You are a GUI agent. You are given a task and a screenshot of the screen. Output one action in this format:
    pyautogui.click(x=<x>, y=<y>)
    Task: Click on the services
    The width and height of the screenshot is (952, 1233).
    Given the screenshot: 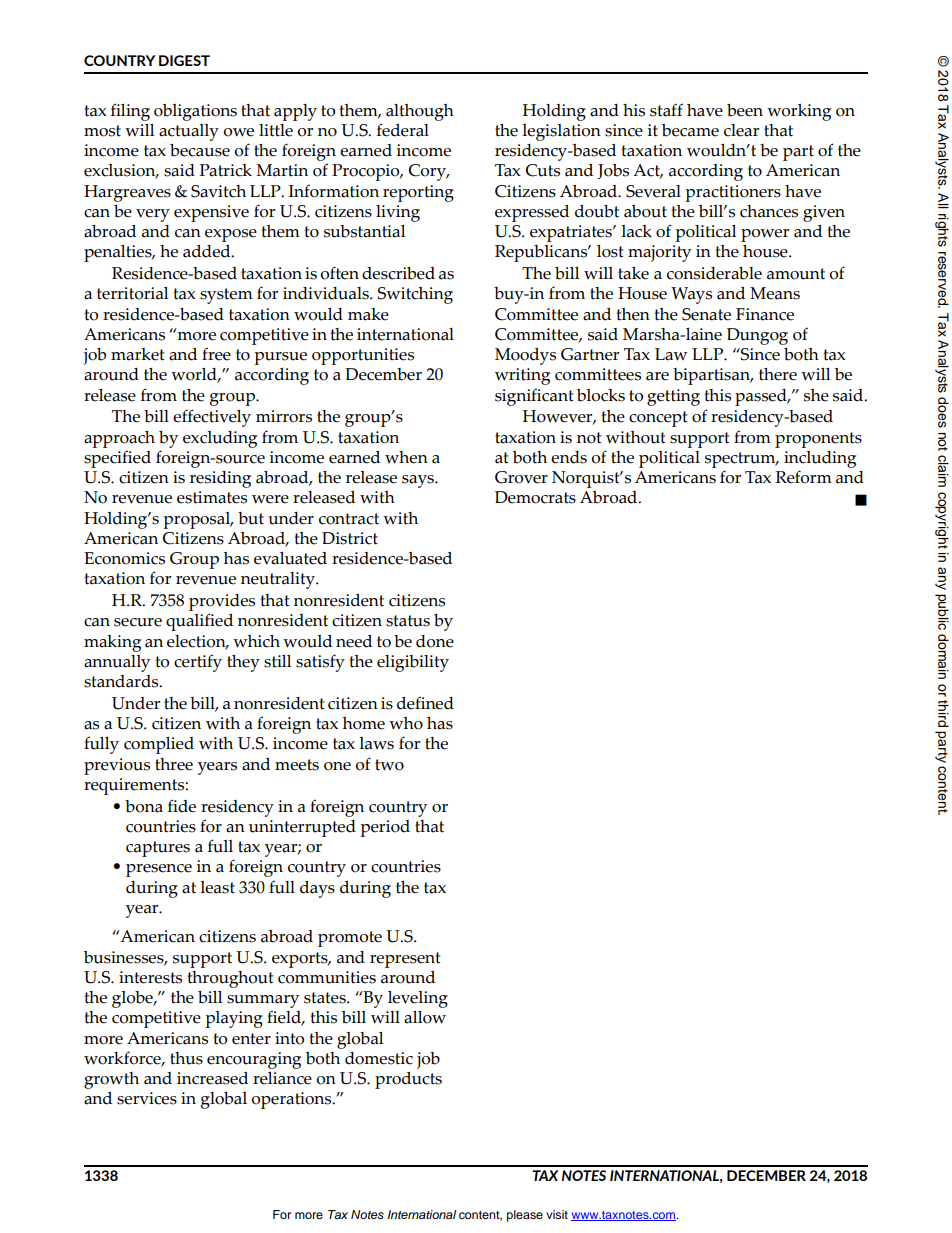 What is the action you would take?
    pyautogui.click(x=147, y=1098)
